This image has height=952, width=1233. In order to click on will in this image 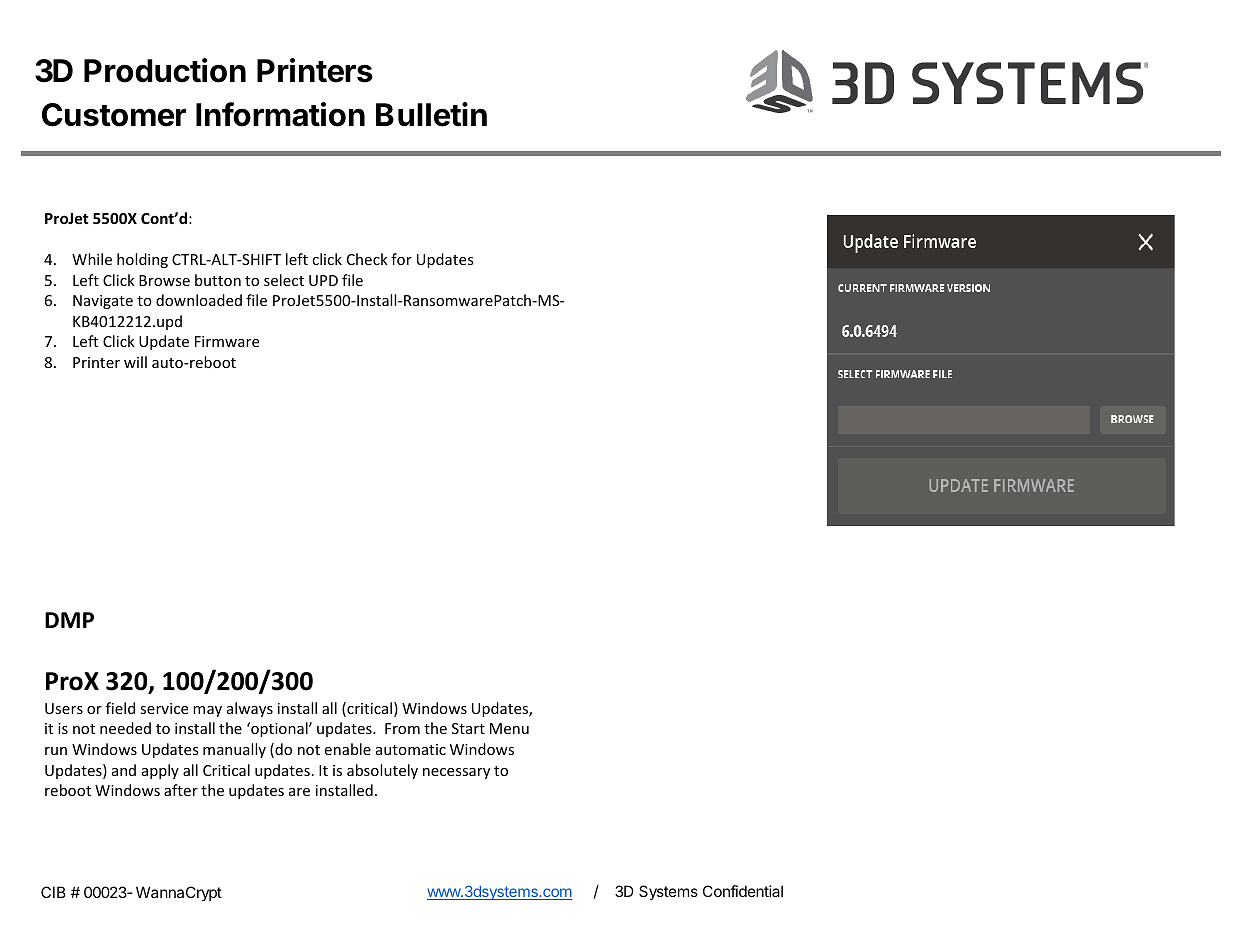, I will do `click(135, 362)`.
